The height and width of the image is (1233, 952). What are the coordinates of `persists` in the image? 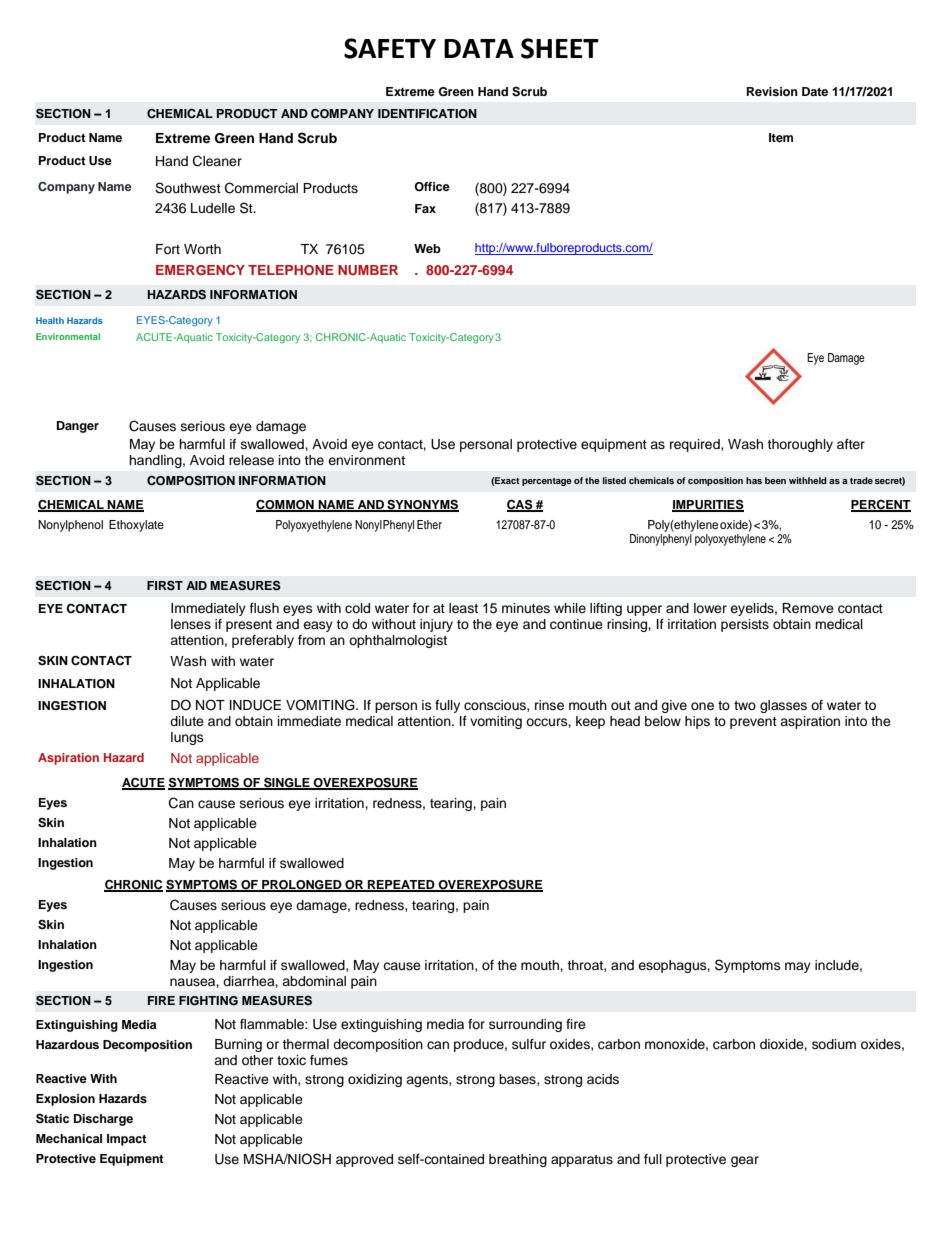 It's located at (745, 625).
